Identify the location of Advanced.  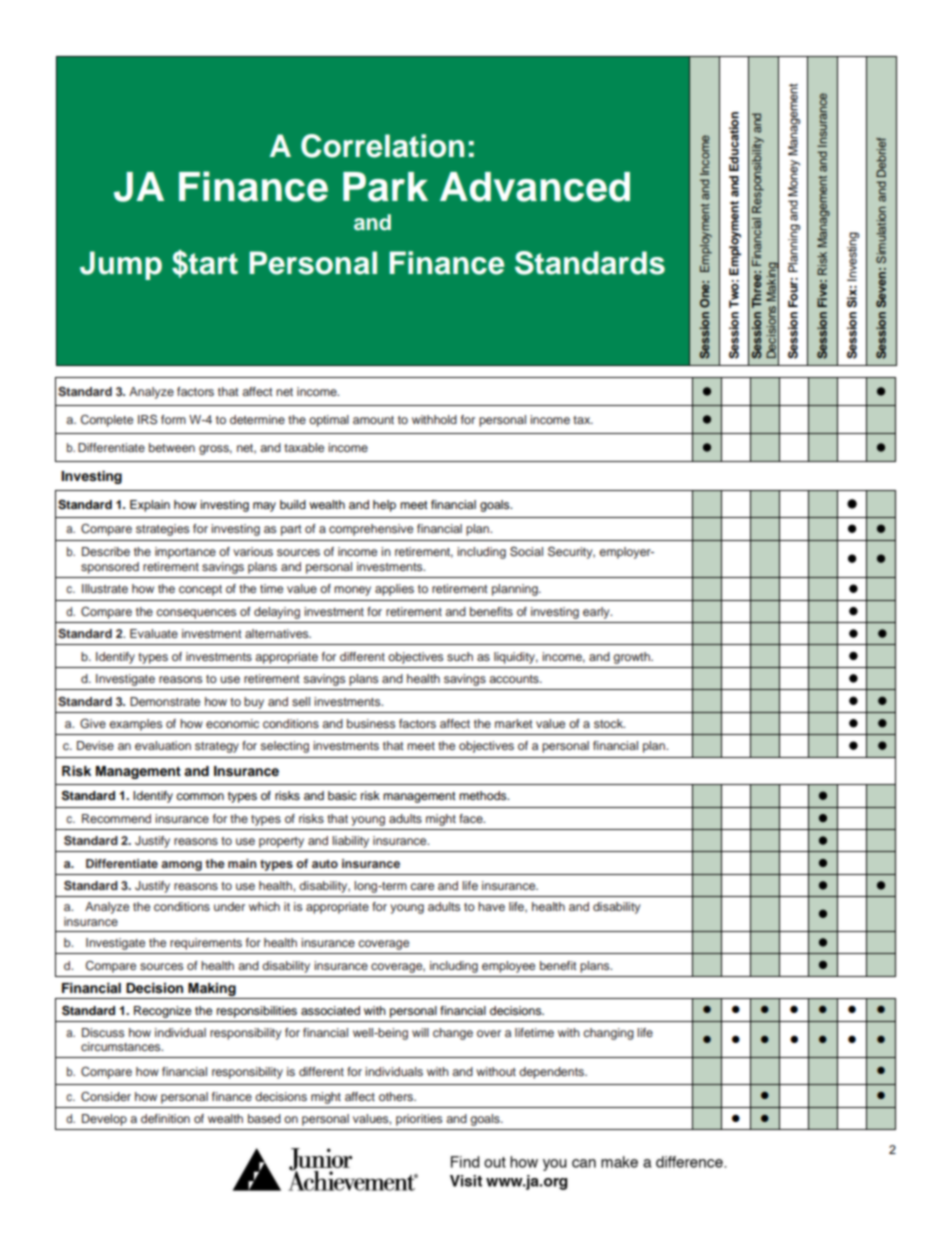
(535, 187).
